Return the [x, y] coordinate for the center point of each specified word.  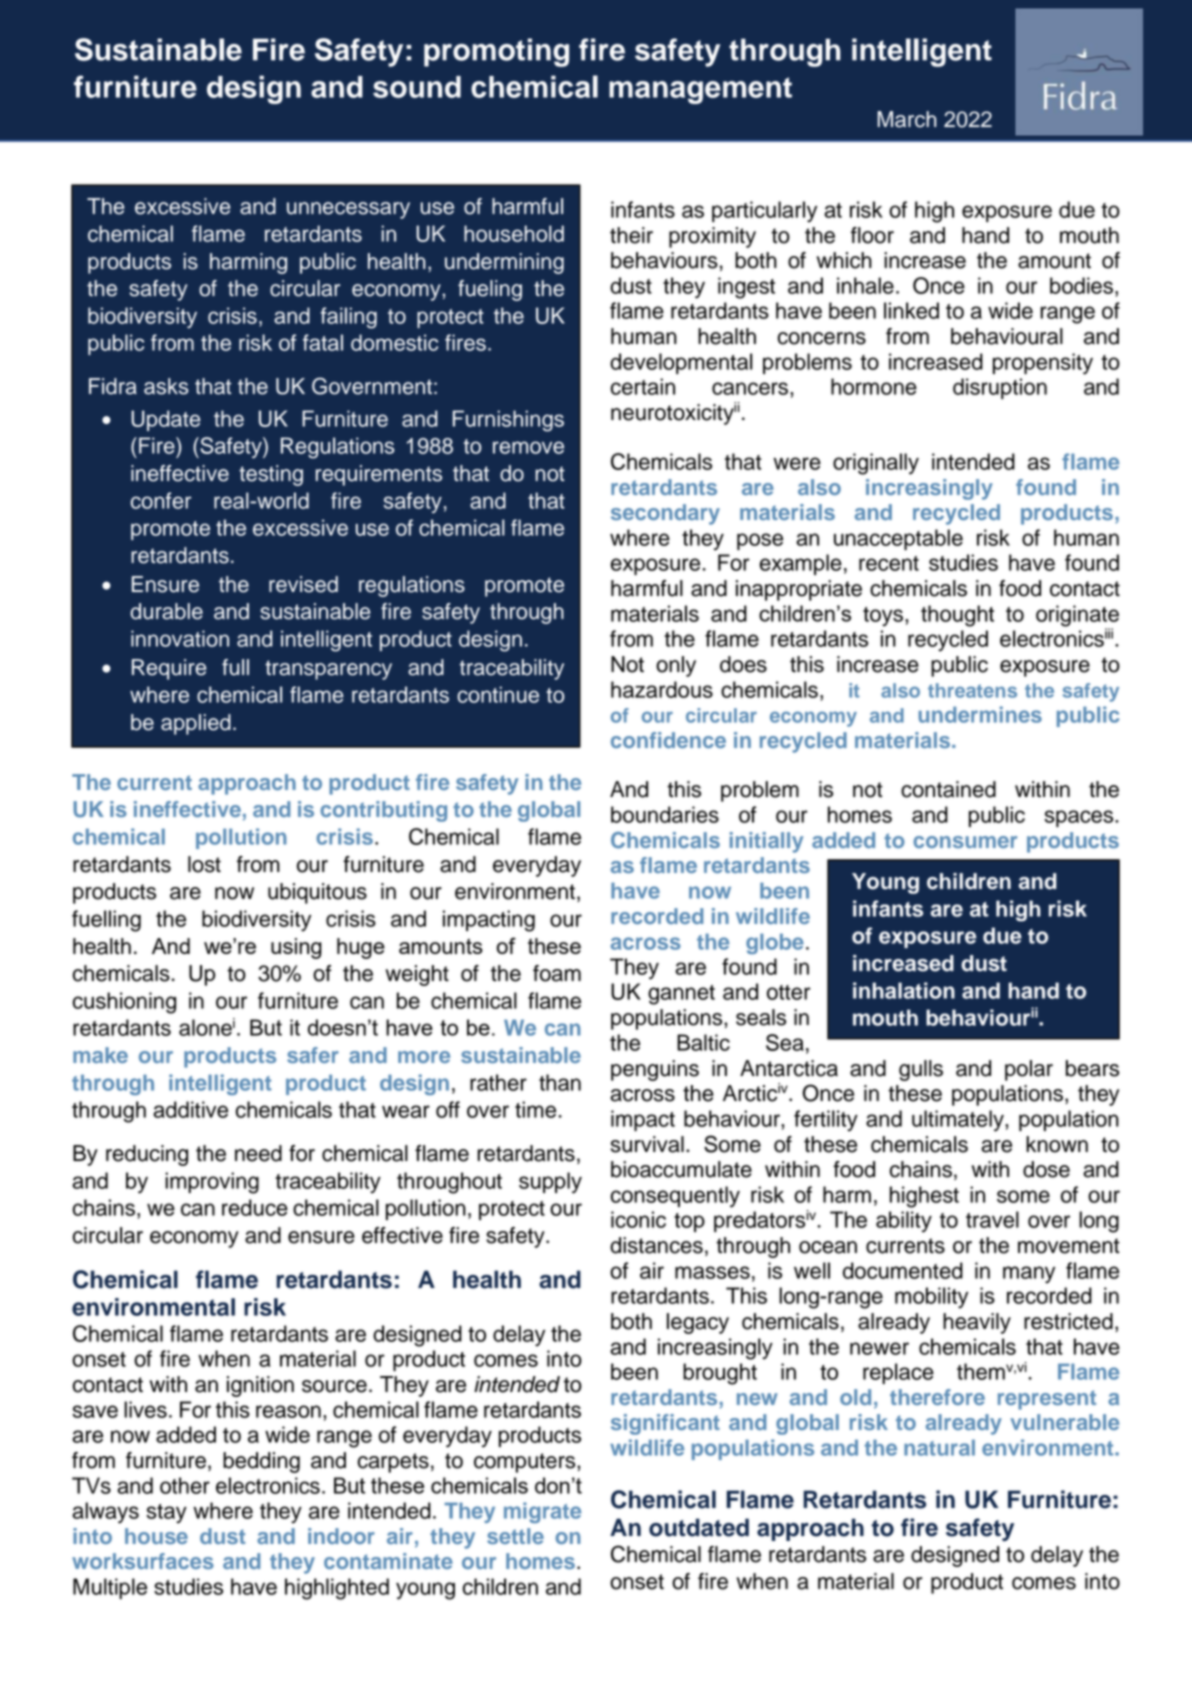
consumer [965, 842]
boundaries [665, 814]
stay [166, 1514]
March [906, 119]
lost [204, 864]
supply [550, 1183]
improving [212, 1183]
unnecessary [348, 210]
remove [528, 447]
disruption [1000, 388]
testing [271, 475]
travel [992, 1219]
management [700, 90]
